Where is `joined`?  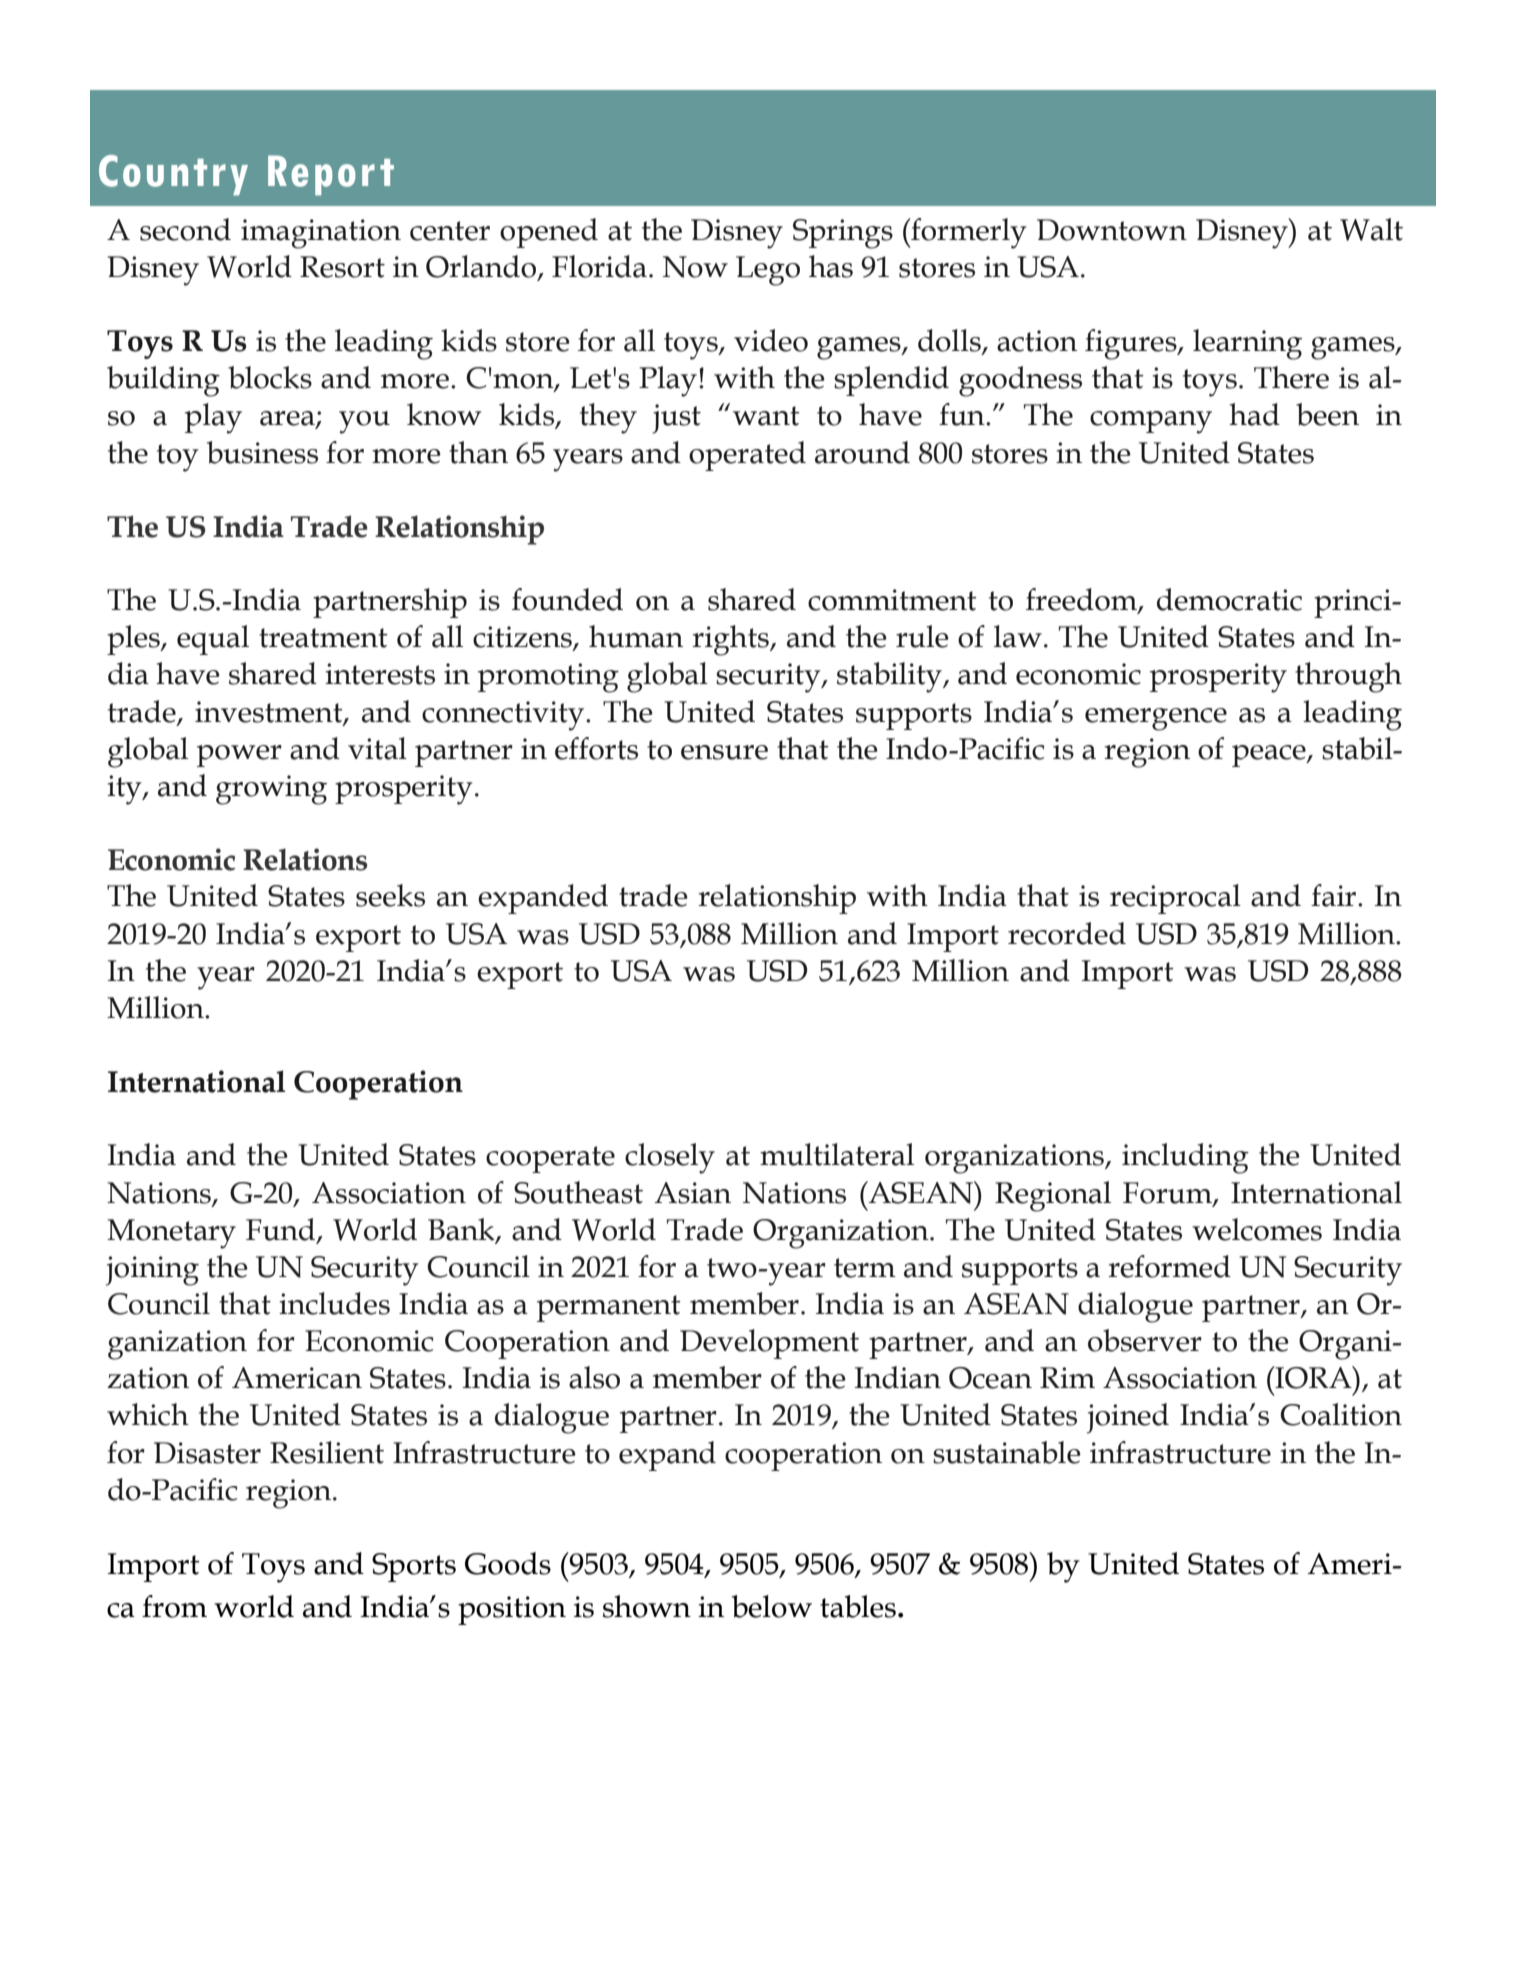
joined is located at coordinates (1128, 1418).
